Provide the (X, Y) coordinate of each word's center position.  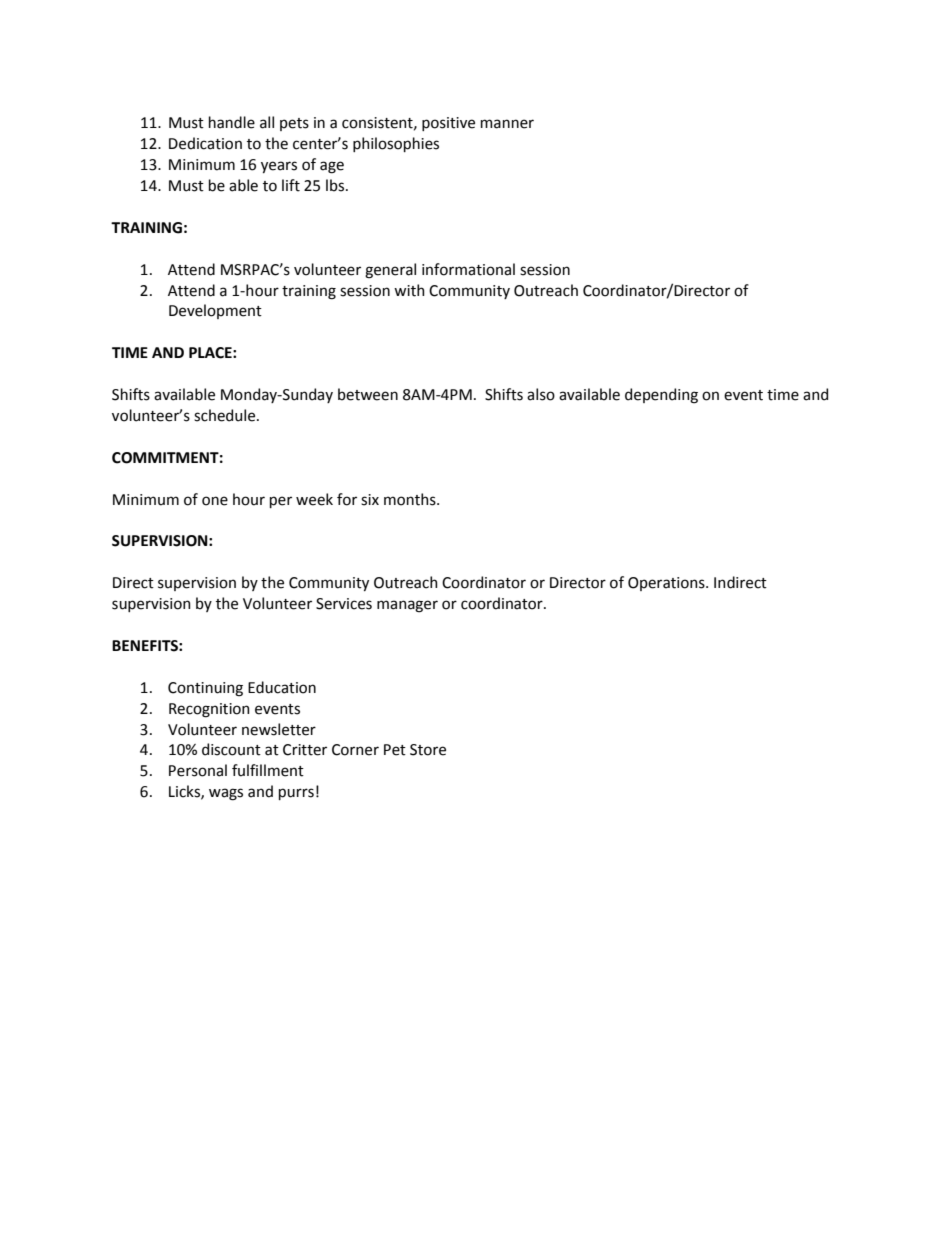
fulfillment (268, 770)
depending (661, 396)
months (411, 499)
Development (215, 311)
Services (344, 604)
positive (448, 124)
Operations (667, 584)
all (267, 122)
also (541, 394)
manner (507, 124)
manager (407, 606)
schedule (226, 415)
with (409, 290)
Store (428, 750)
